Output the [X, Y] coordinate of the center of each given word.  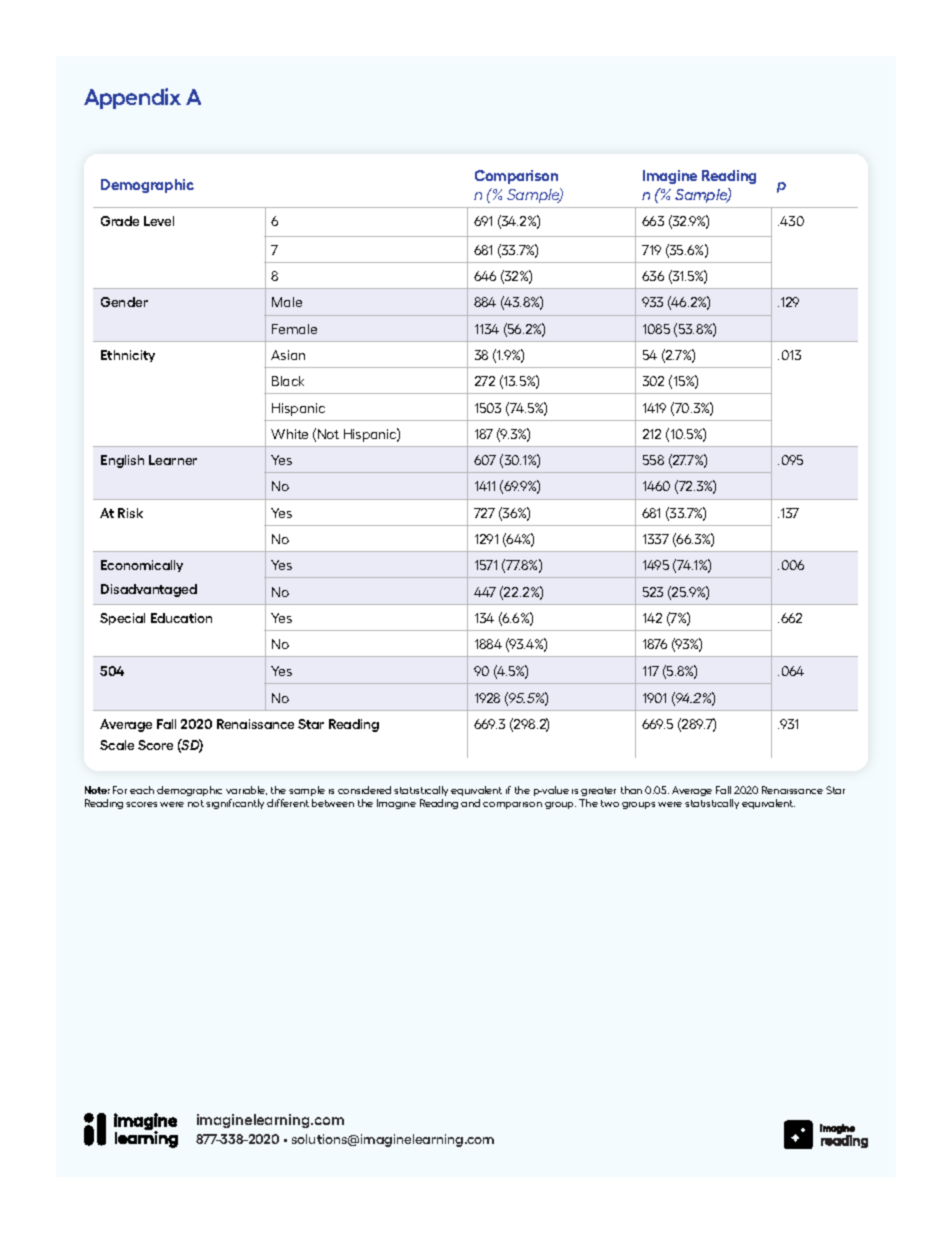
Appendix [132, 98]
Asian [288, 355]
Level [159, 221]
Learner [173, 460]
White [289, 434]
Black [288, 381]
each [142, 790]
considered [364, 790]
